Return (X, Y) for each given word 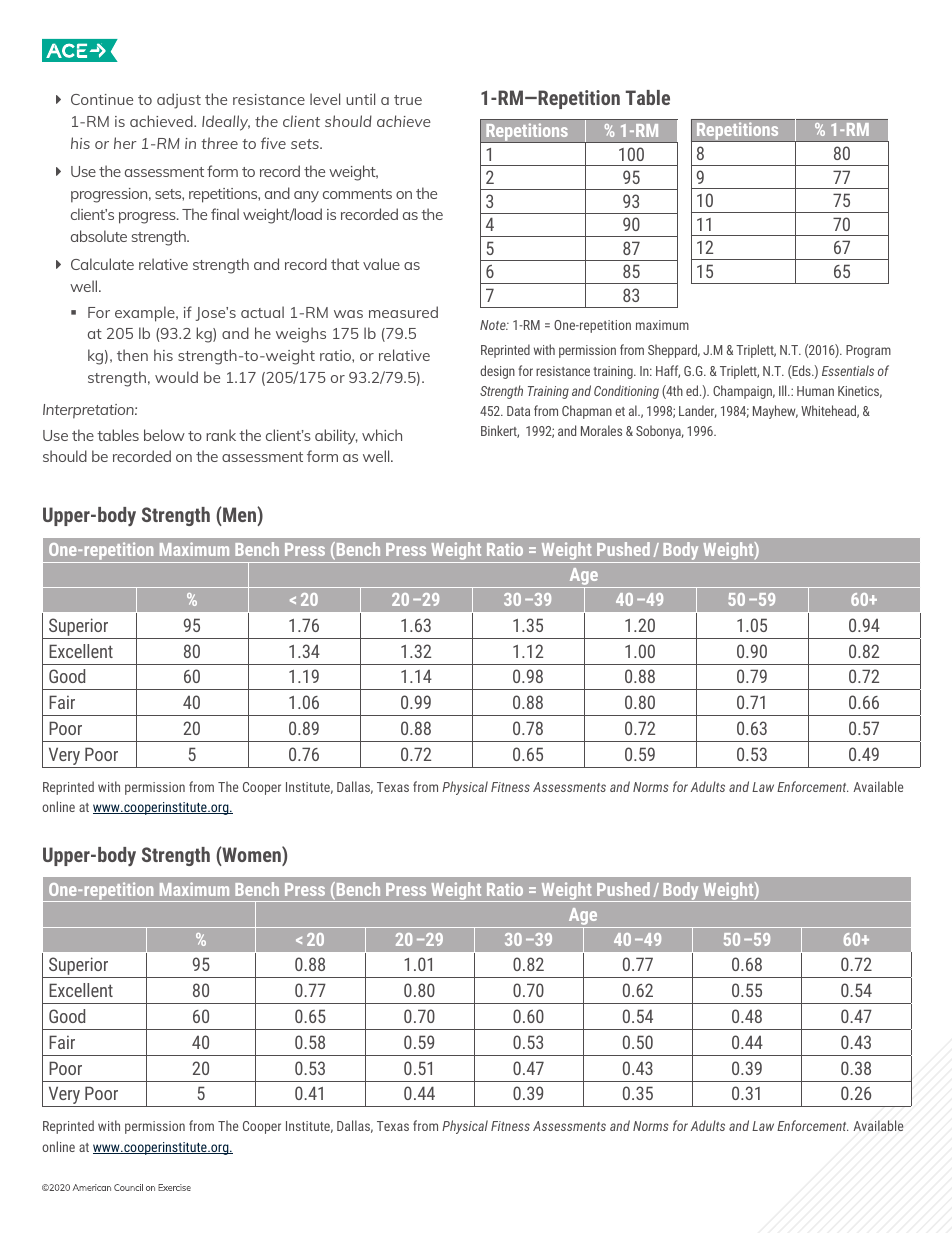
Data (518, 411)
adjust (179, 101)
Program (868, 351)
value (381, 264)
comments (357, 194)
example (146, 314)
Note (494, 325)
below (164, 435)
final (225, 214)
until (360, 99)
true (408, 100)
